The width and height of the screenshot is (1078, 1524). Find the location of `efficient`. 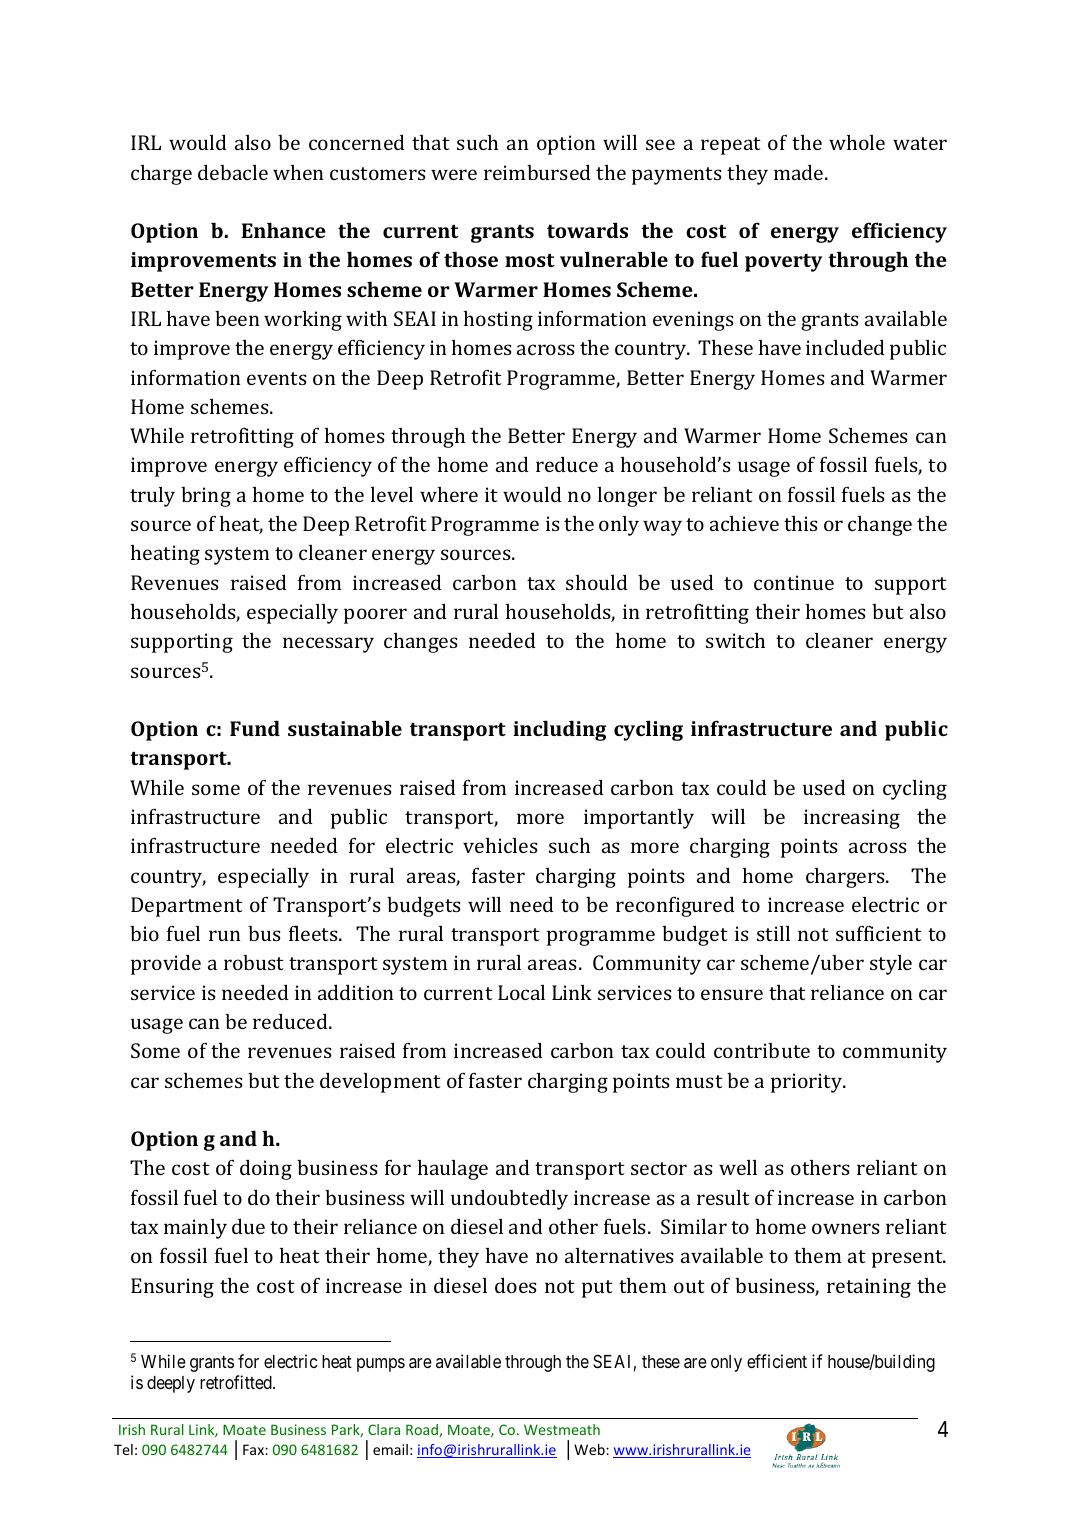

efficient is located at coordinates (777, 1361).
